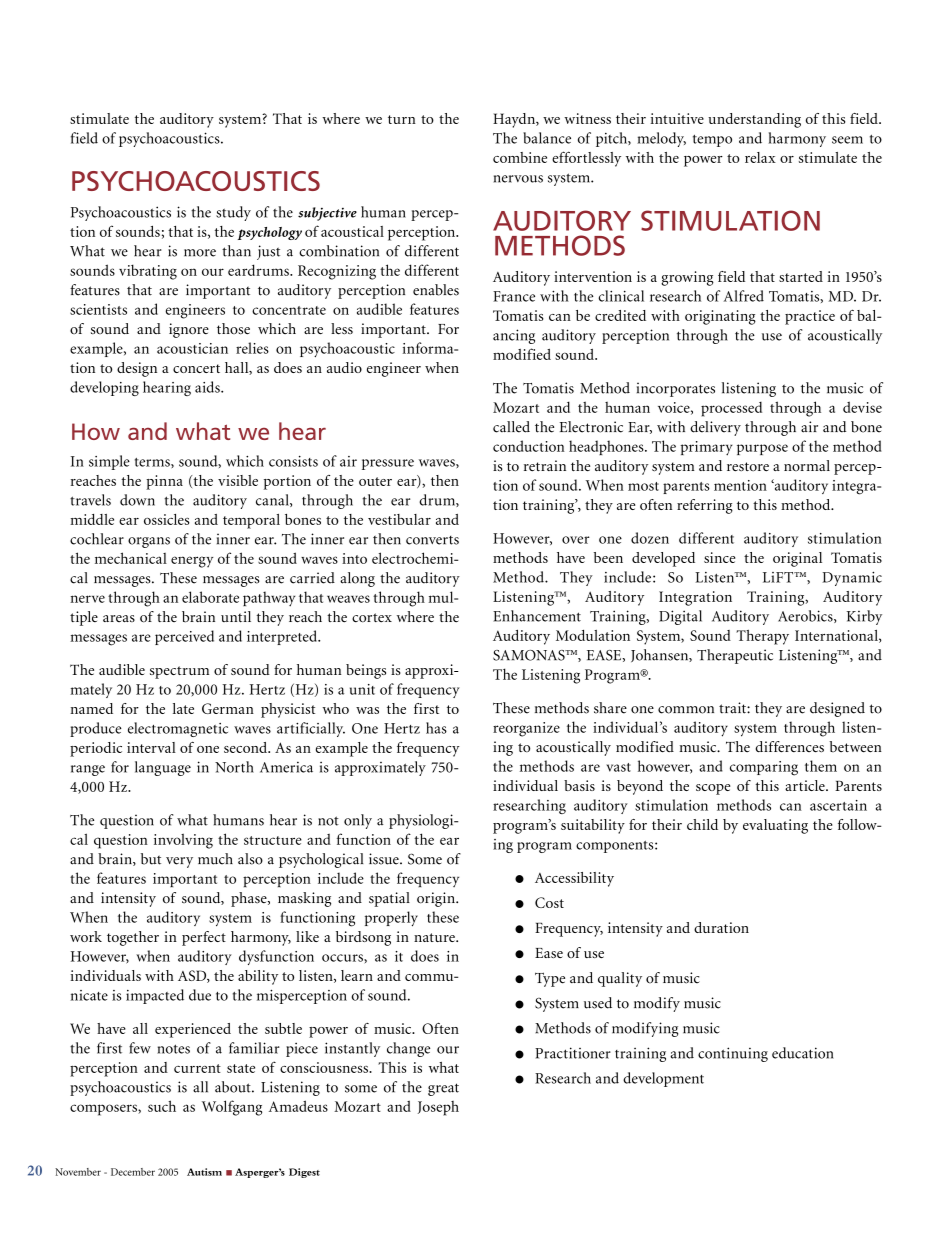 This image has height=1233, width=952. Describe the element at coordinates (520, 157) in the image. I see `combine` at that location.
